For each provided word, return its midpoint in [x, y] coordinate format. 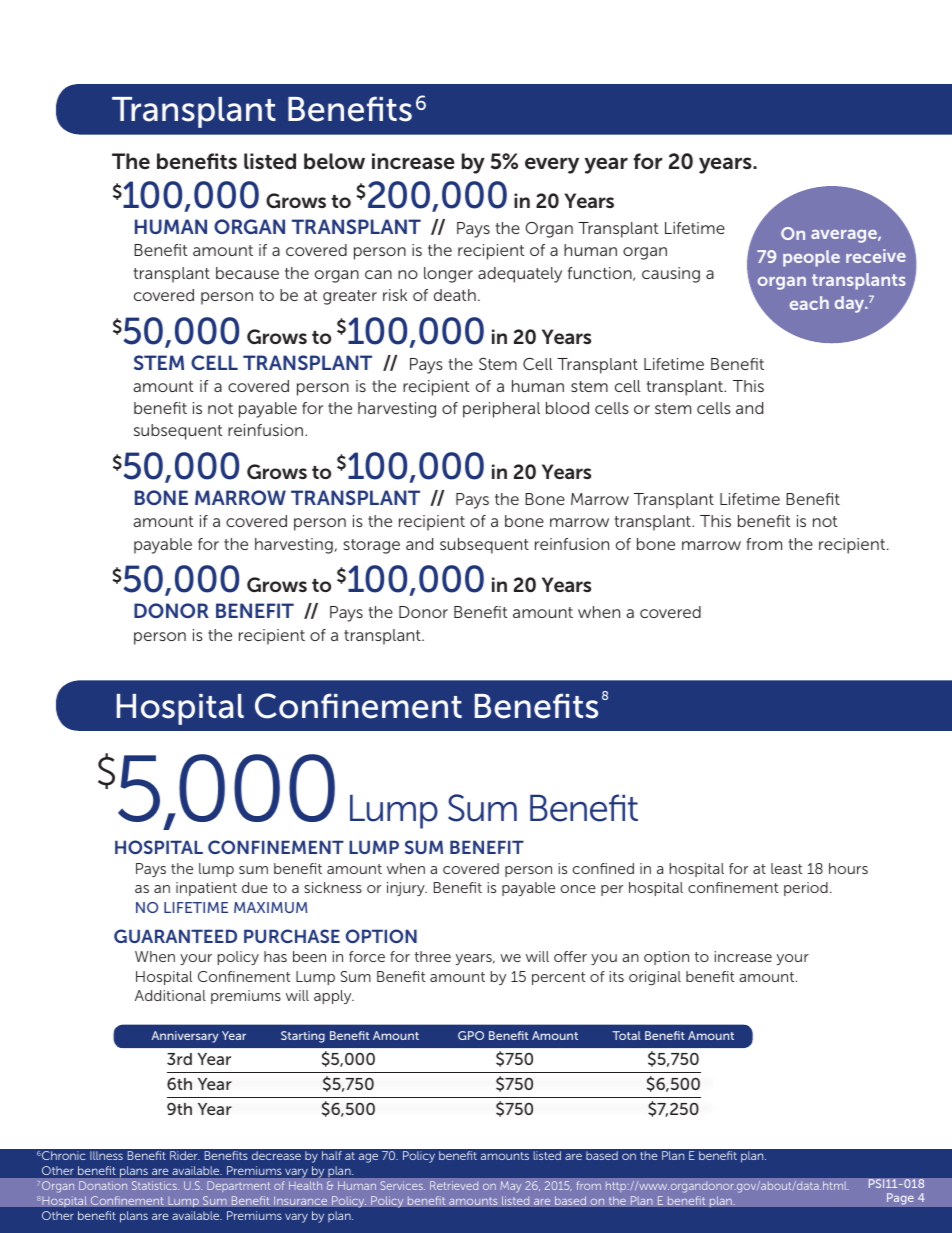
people [811, 258]
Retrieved [454, 1185]
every [552, 165]
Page [900, 1199]
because [247, 273]
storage [372, 546]
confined [603, 868]
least [786, 868]
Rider [185, 1155]
